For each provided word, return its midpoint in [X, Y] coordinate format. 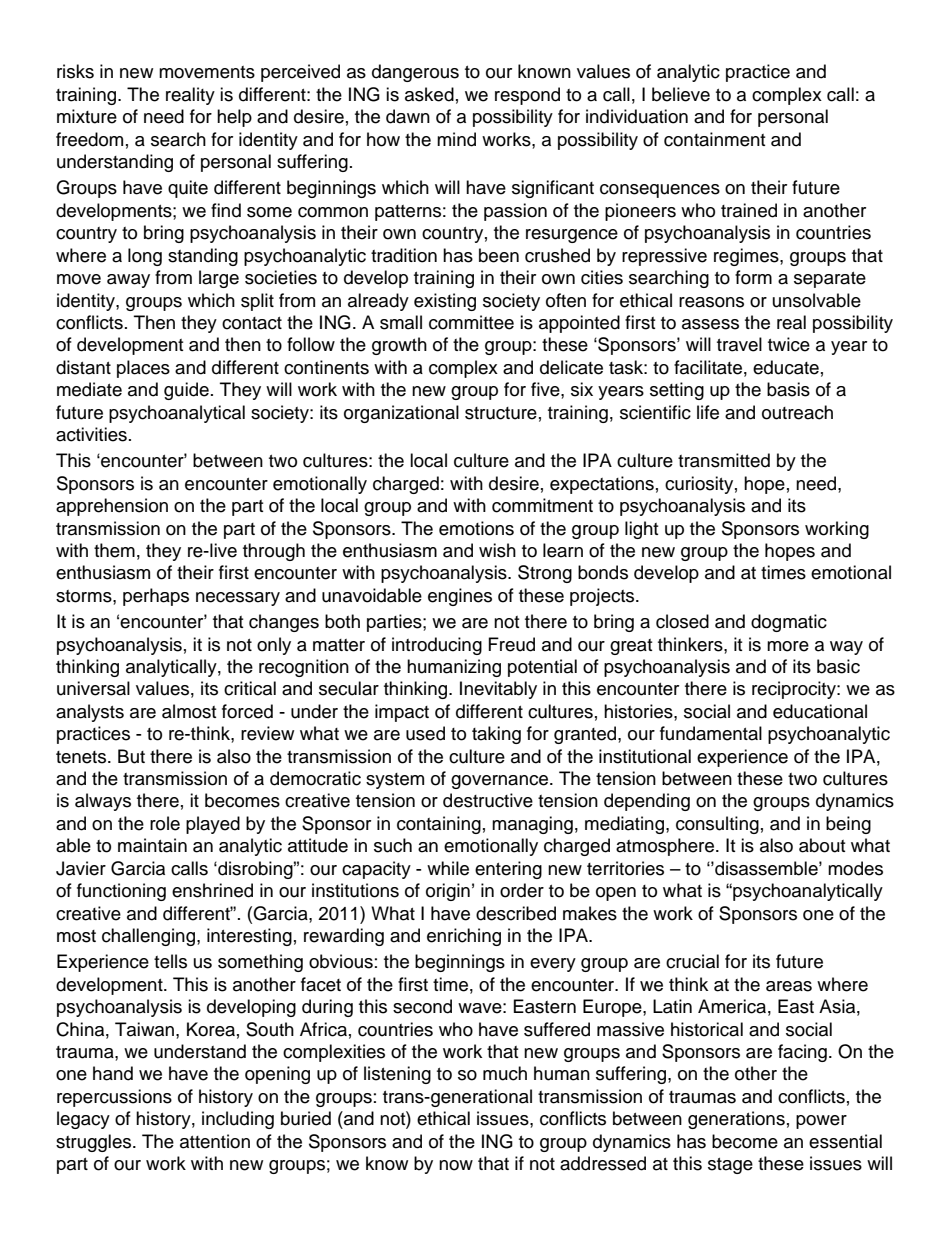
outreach [797, 412]
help [234, 118]
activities [91, 434]
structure [501, 413]
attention [215, 1141]
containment [714, 139]
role [165, 823]
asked [429, 94]
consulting [717, 825]
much [505, 1073]
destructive [488, 800]
